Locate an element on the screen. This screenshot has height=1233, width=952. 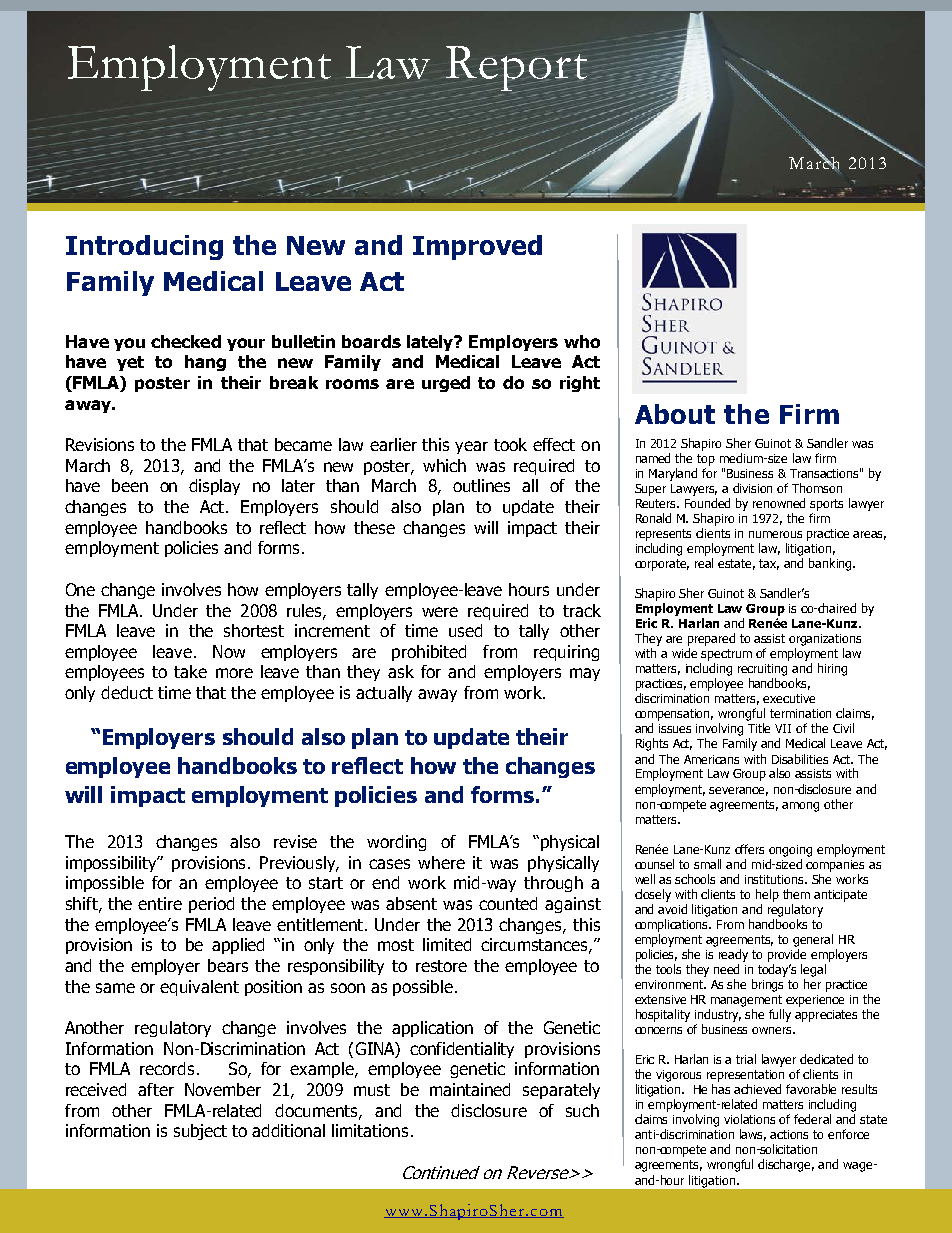
used is located at coordinates (465, 630).
